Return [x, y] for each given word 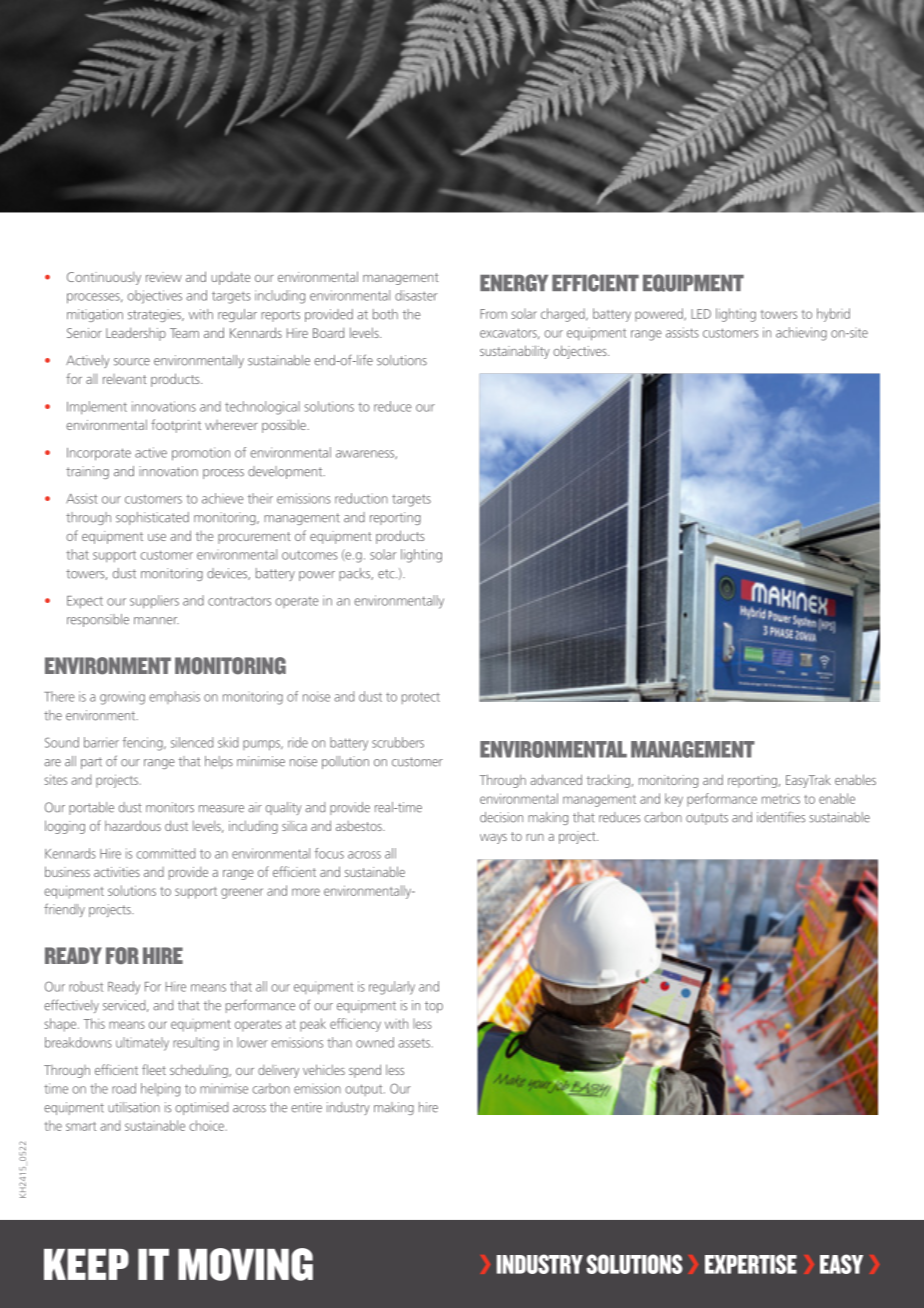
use [157, 537]
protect [421, 698]
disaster [416, 295]
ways [493, 839]
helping [160, 1090]
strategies [155, 315]
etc [387, 574]
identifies [781, 817]
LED [701, 314]
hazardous [133, 825]
